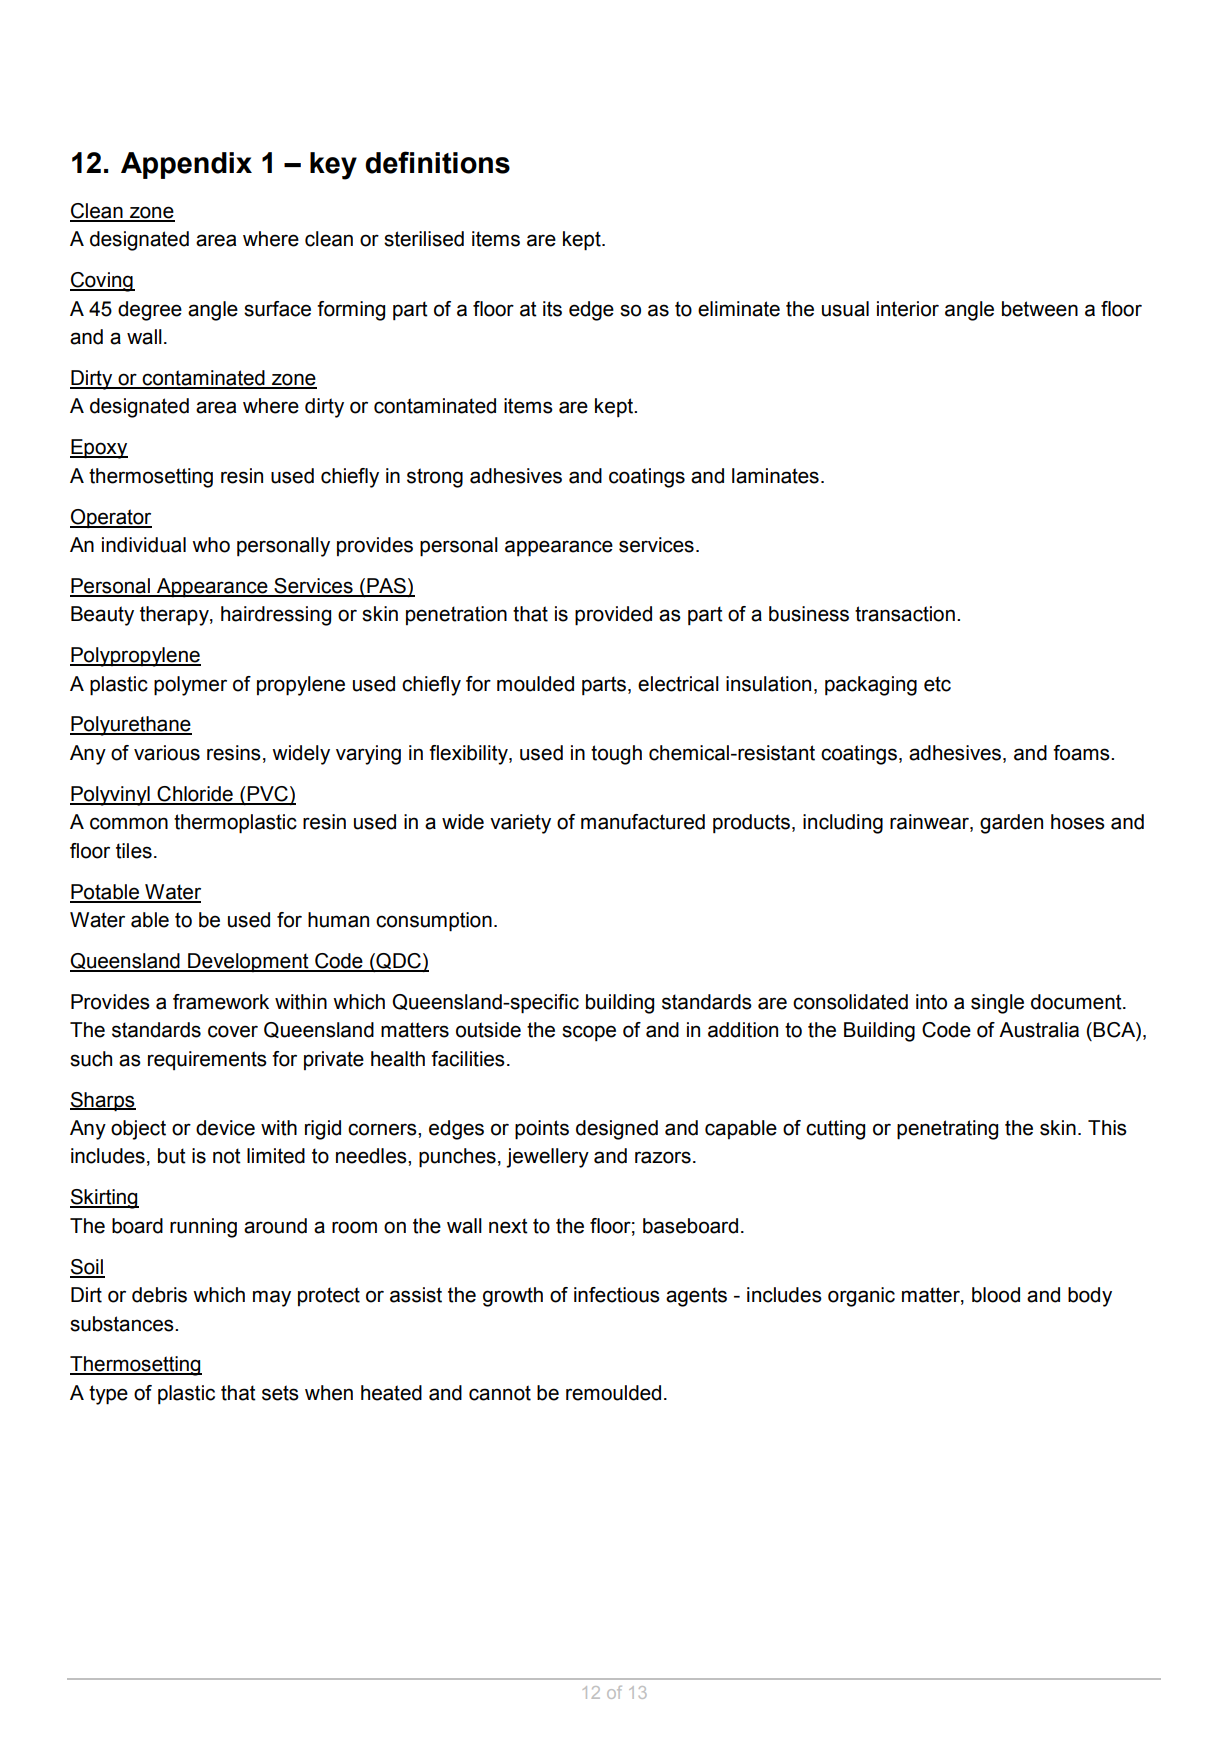  Describe the element at coordinates (1011, 824) in the screenshot. I see `garden` at that location.
